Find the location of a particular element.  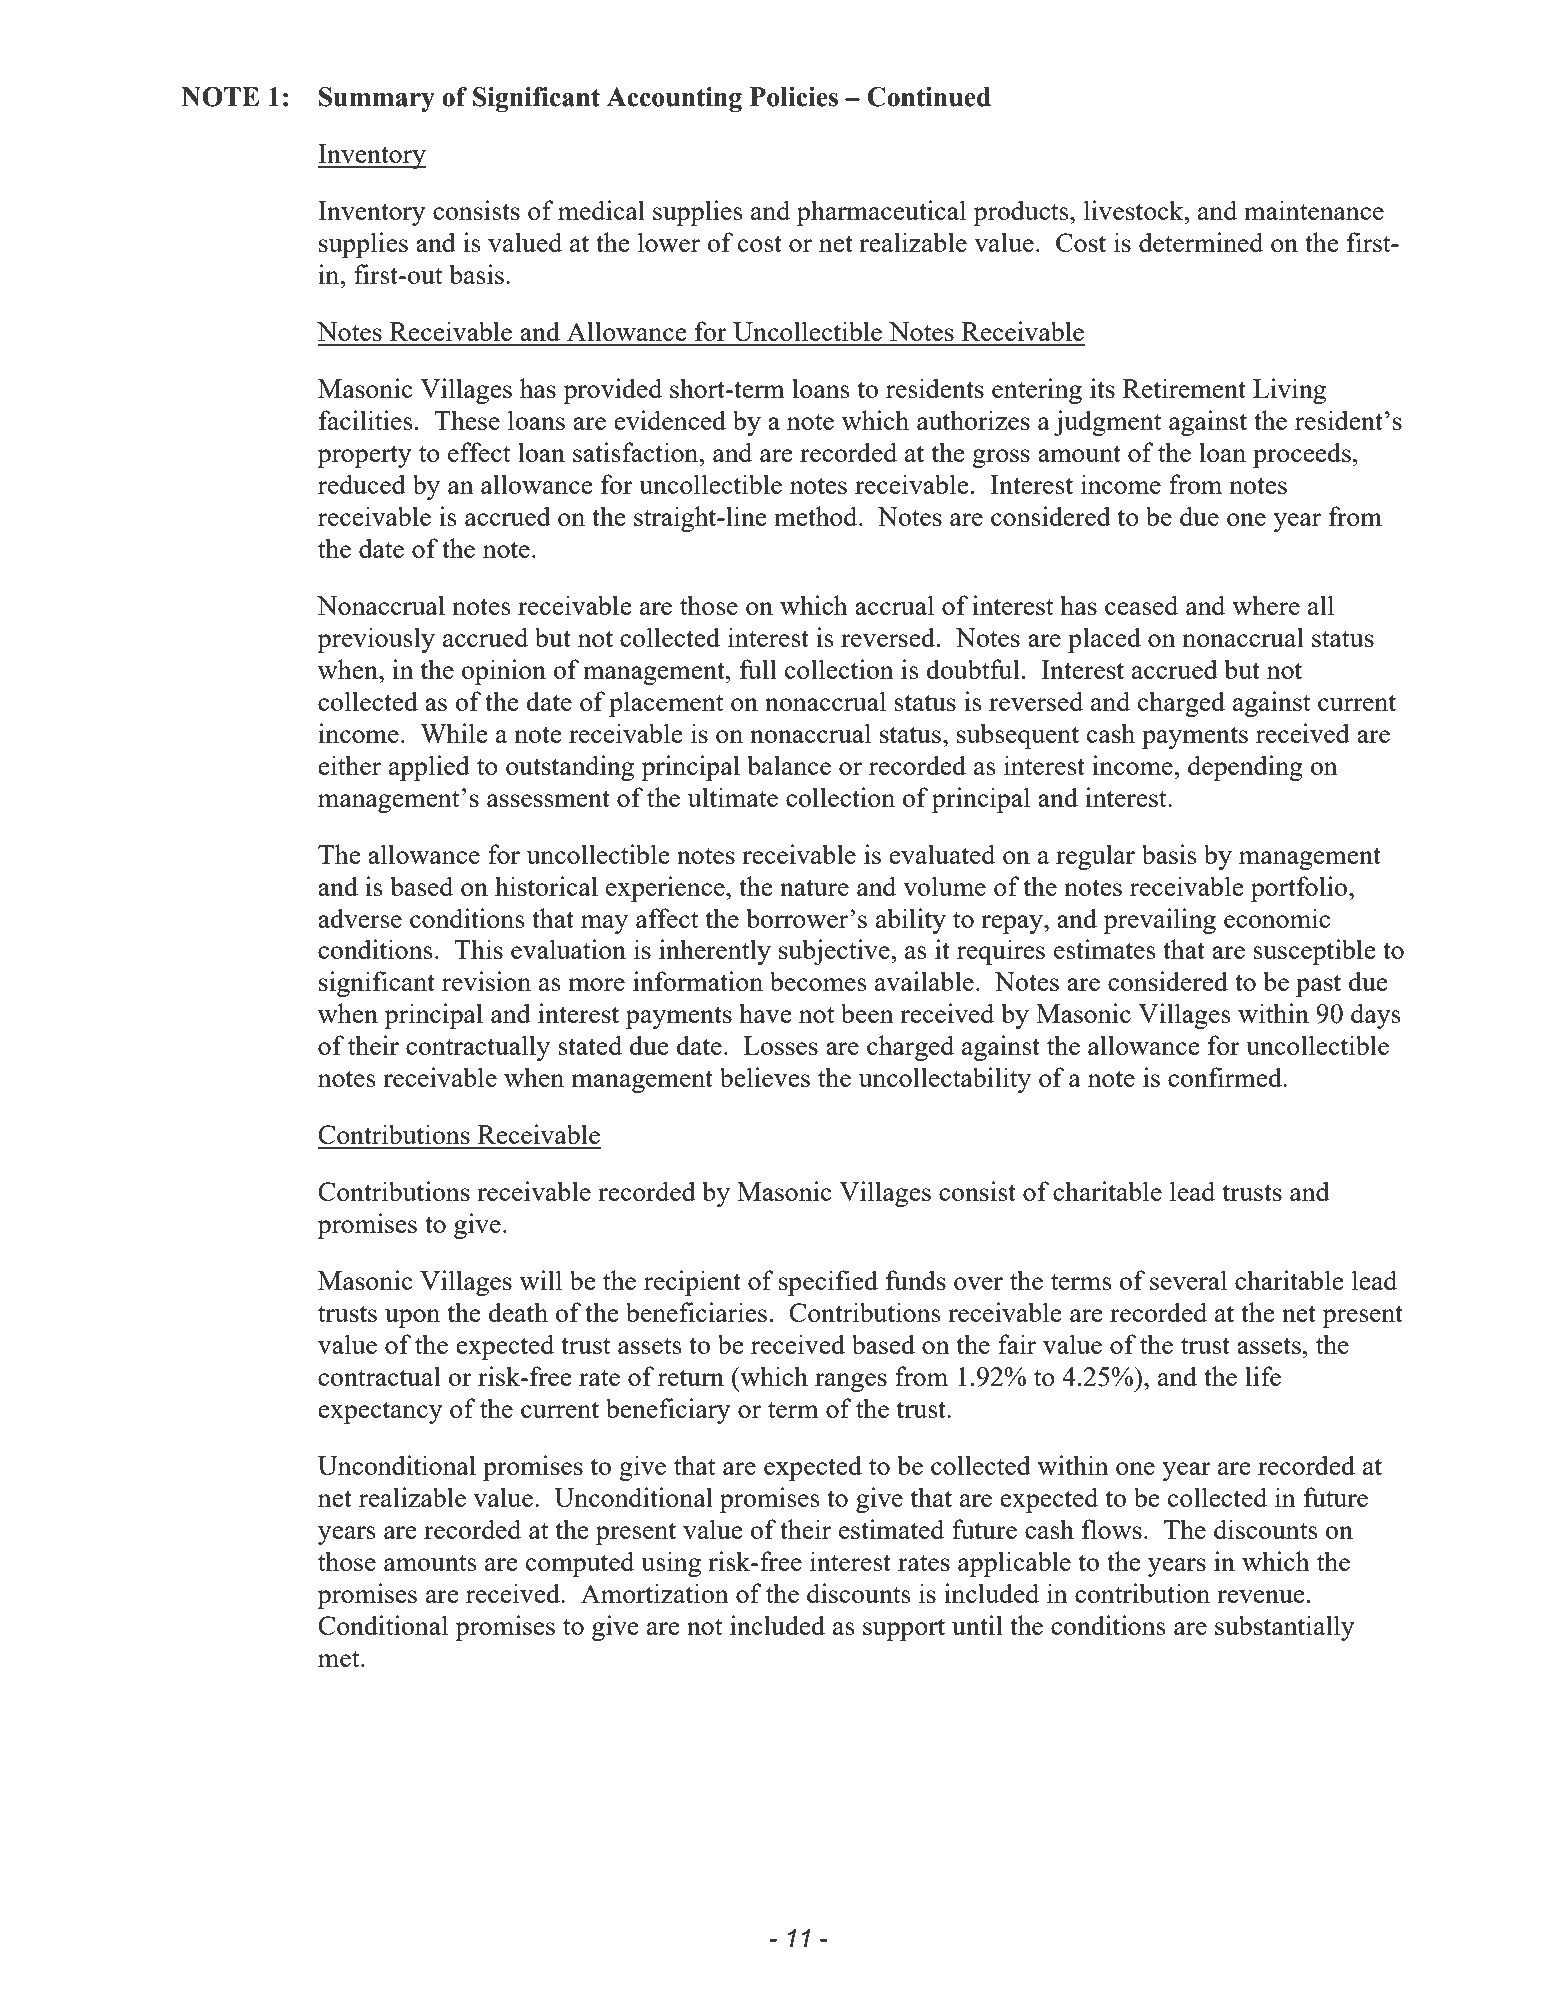

support is located at coordinates (904, 1629).
